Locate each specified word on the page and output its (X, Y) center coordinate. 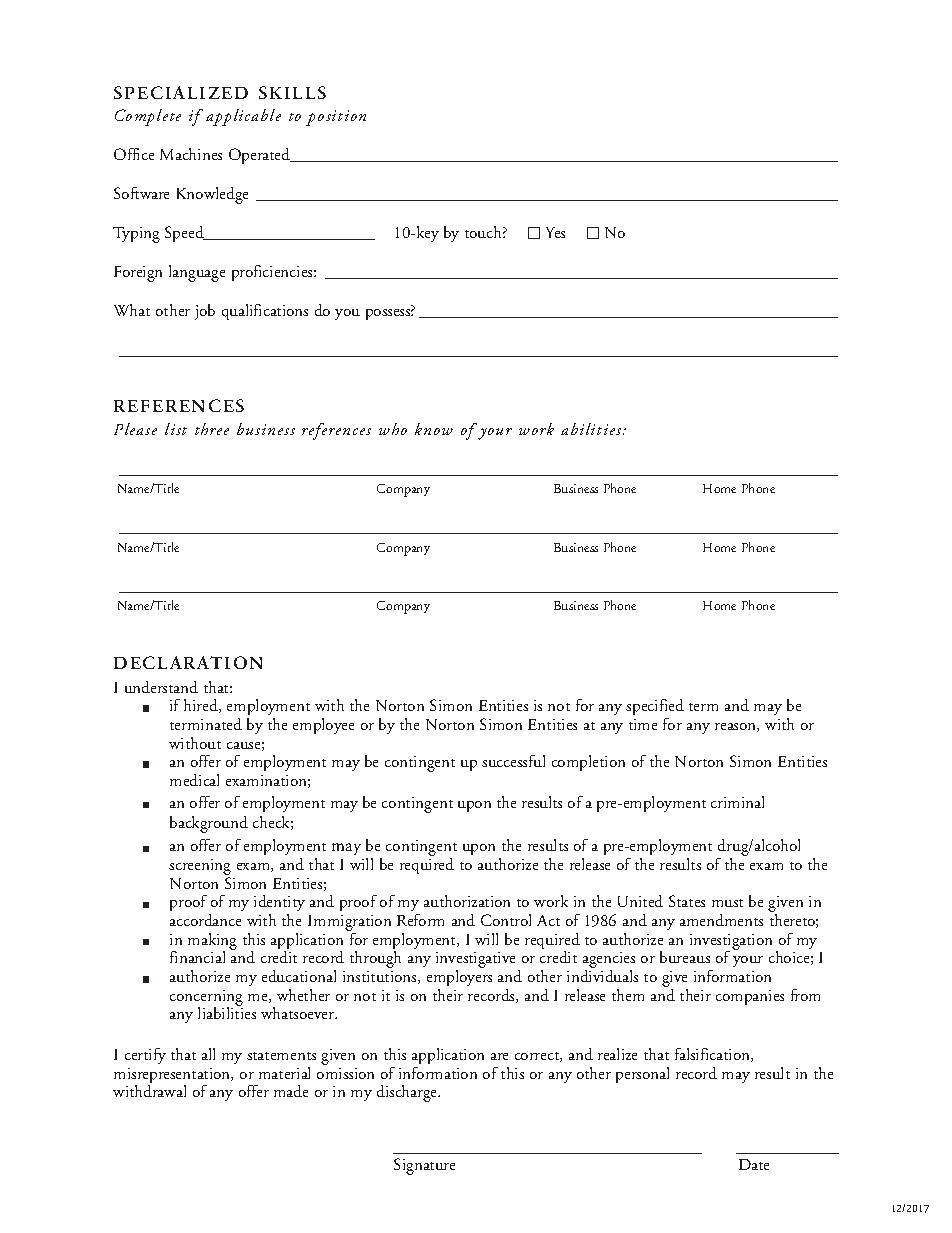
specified (655, 709)
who (393, 429)
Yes (555, 232)
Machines (191, 154)
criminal (737, 802)
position (336, 118)
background (209, 824)
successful (513, 761)
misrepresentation (173, 1077)
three (212, 429)
